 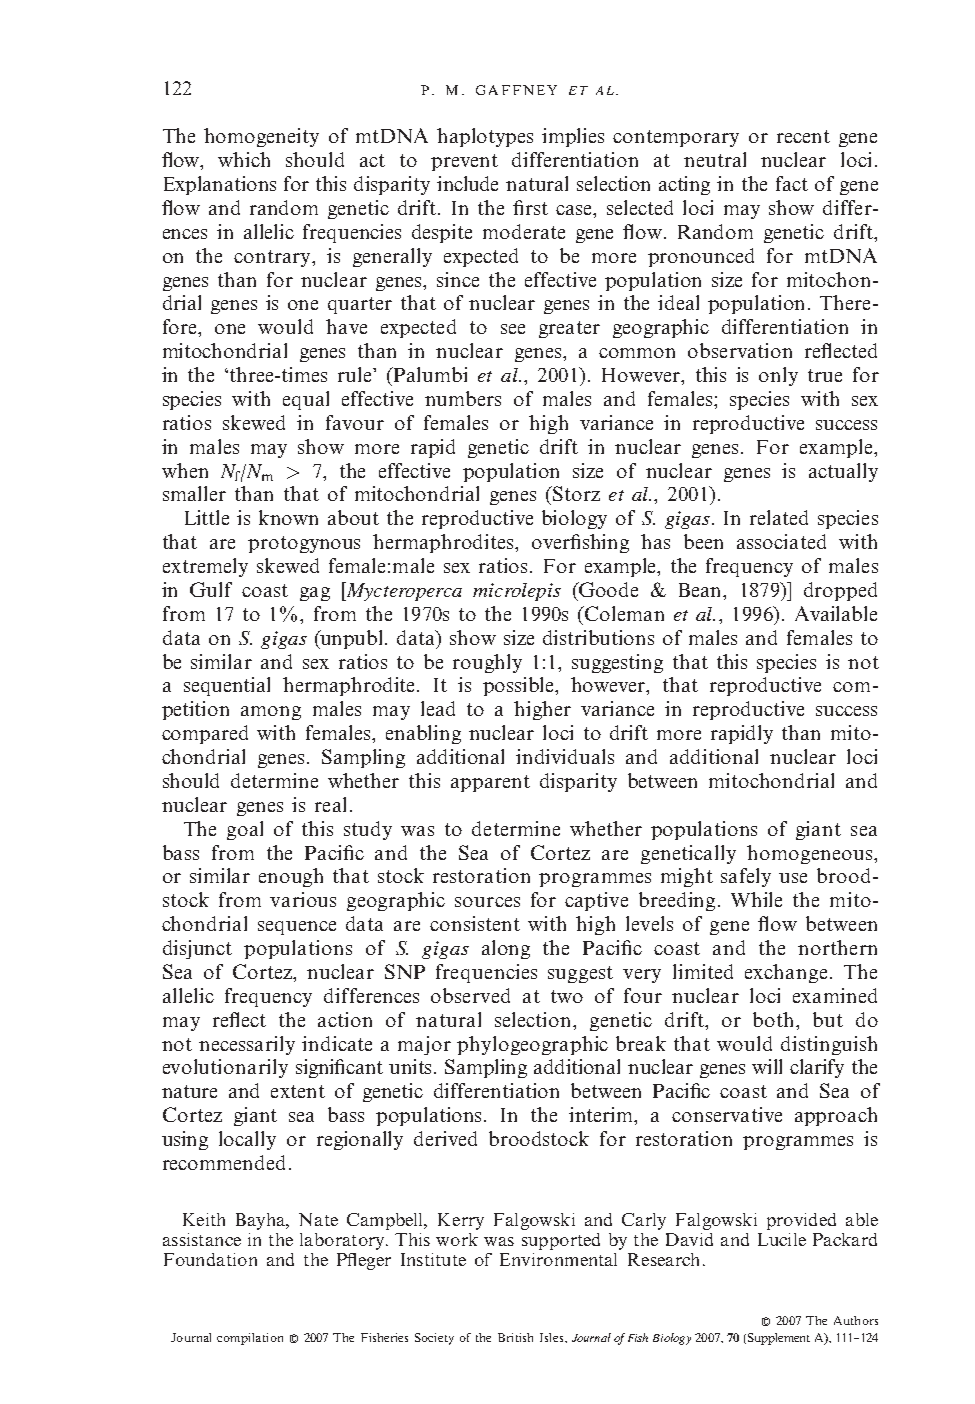 I want to click on two, so click(x=567, y=996).
